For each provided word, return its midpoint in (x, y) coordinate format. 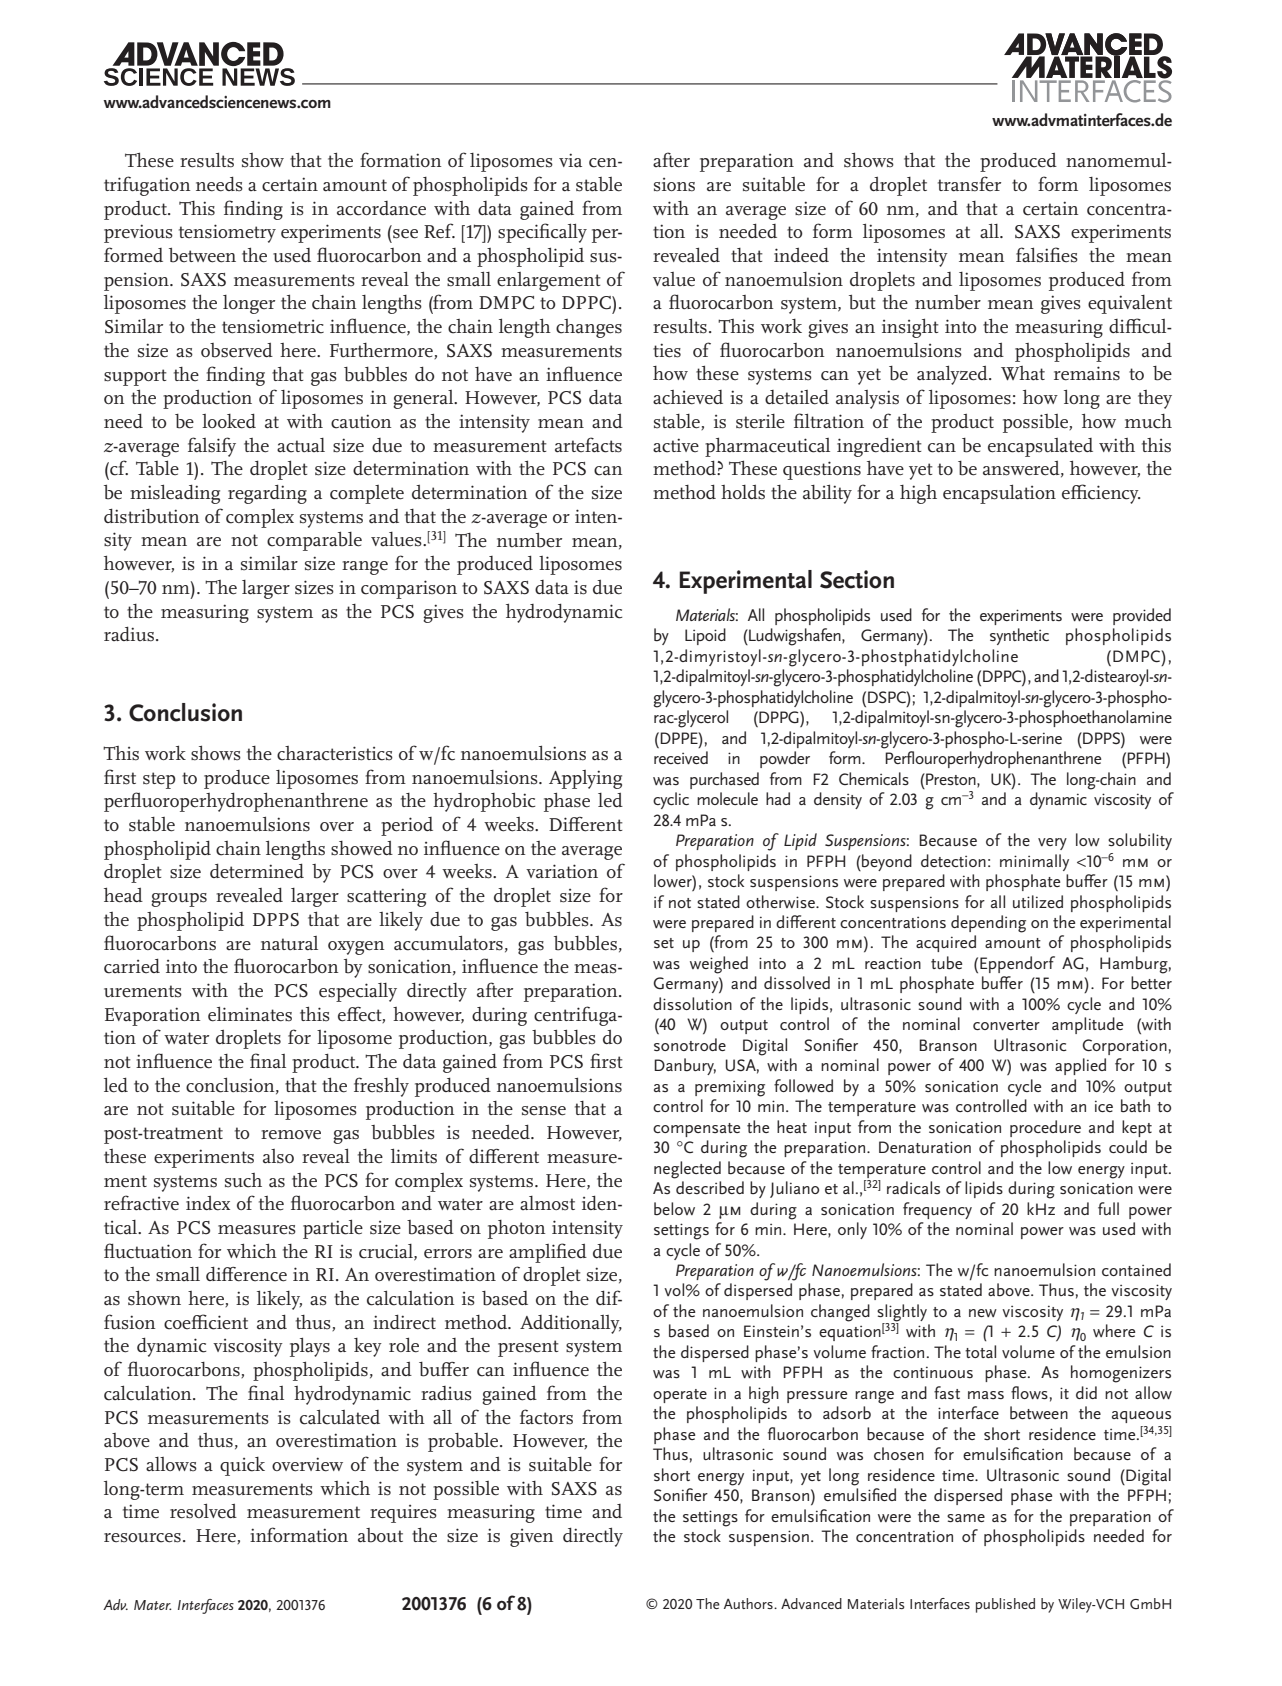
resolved (203, 1511)
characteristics (335, 753)
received (681, 757)
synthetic (1019, 636)
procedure (1045, 1128)
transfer (969, 184)
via (570, 160)
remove (291, 1135)
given (532, 1538)
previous (138, 233)
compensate (697, 1130)
